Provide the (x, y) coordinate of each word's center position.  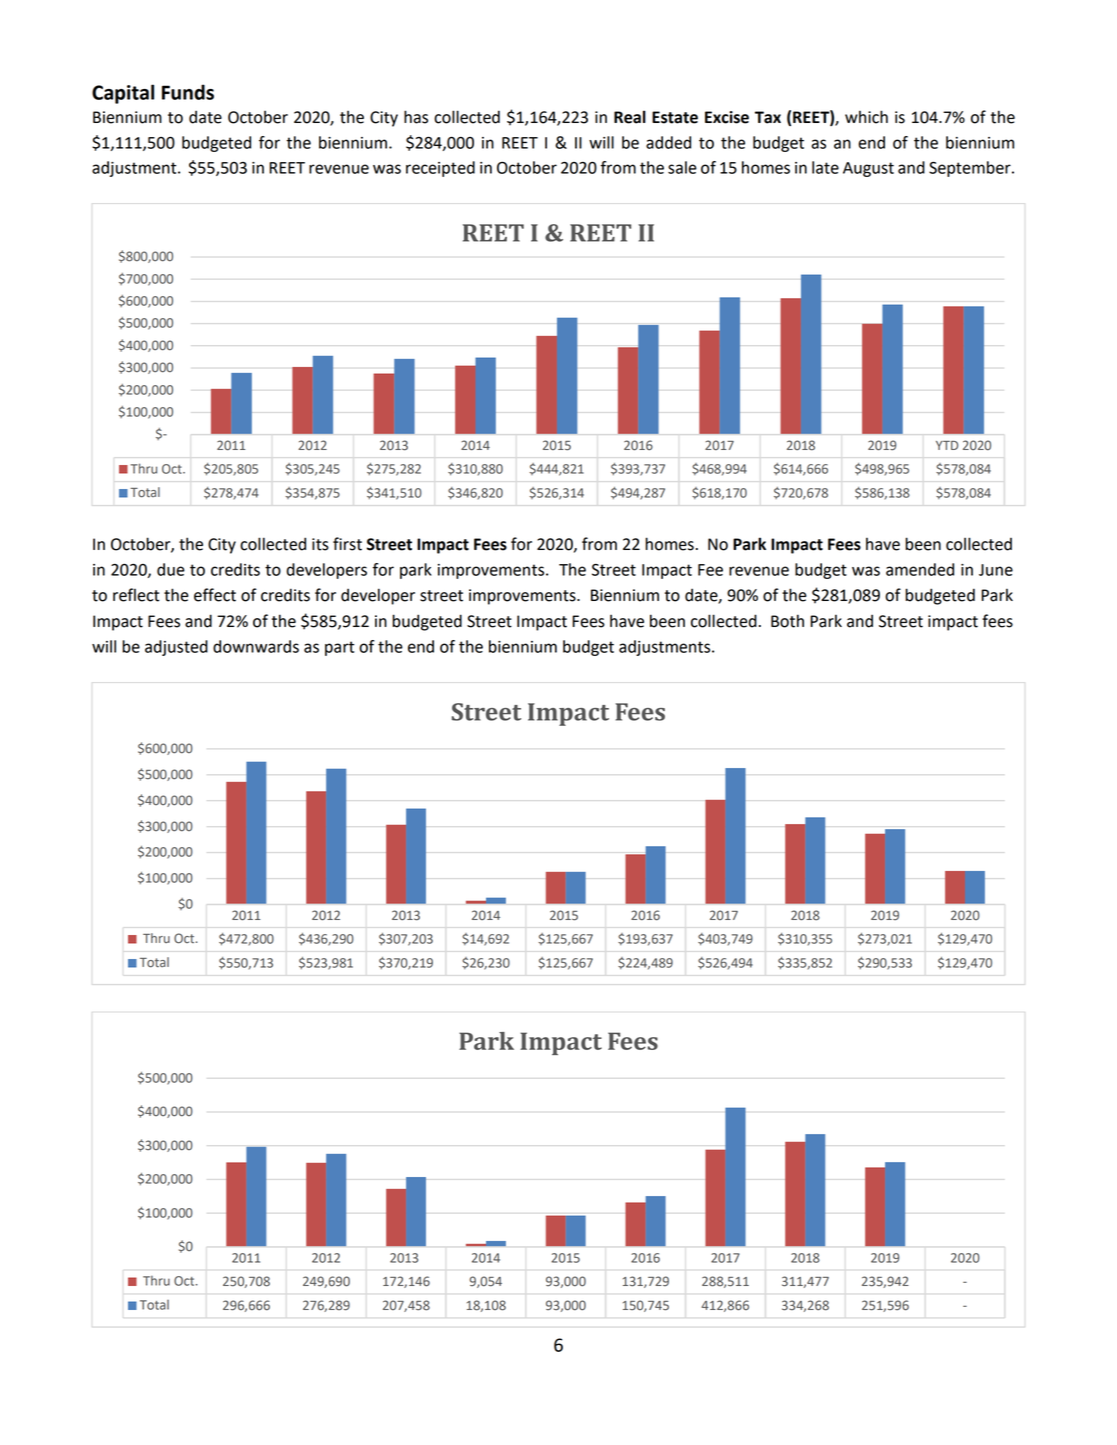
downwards (256, 646)
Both (787, 621)
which (866, 117)
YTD (947, 445)
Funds (188, 92)
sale (682, 167)
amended (920, 569)
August (868, 169)
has (416, 117)
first (347, 544)
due (171, 569)
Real (630, 117)
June (996, 570)
